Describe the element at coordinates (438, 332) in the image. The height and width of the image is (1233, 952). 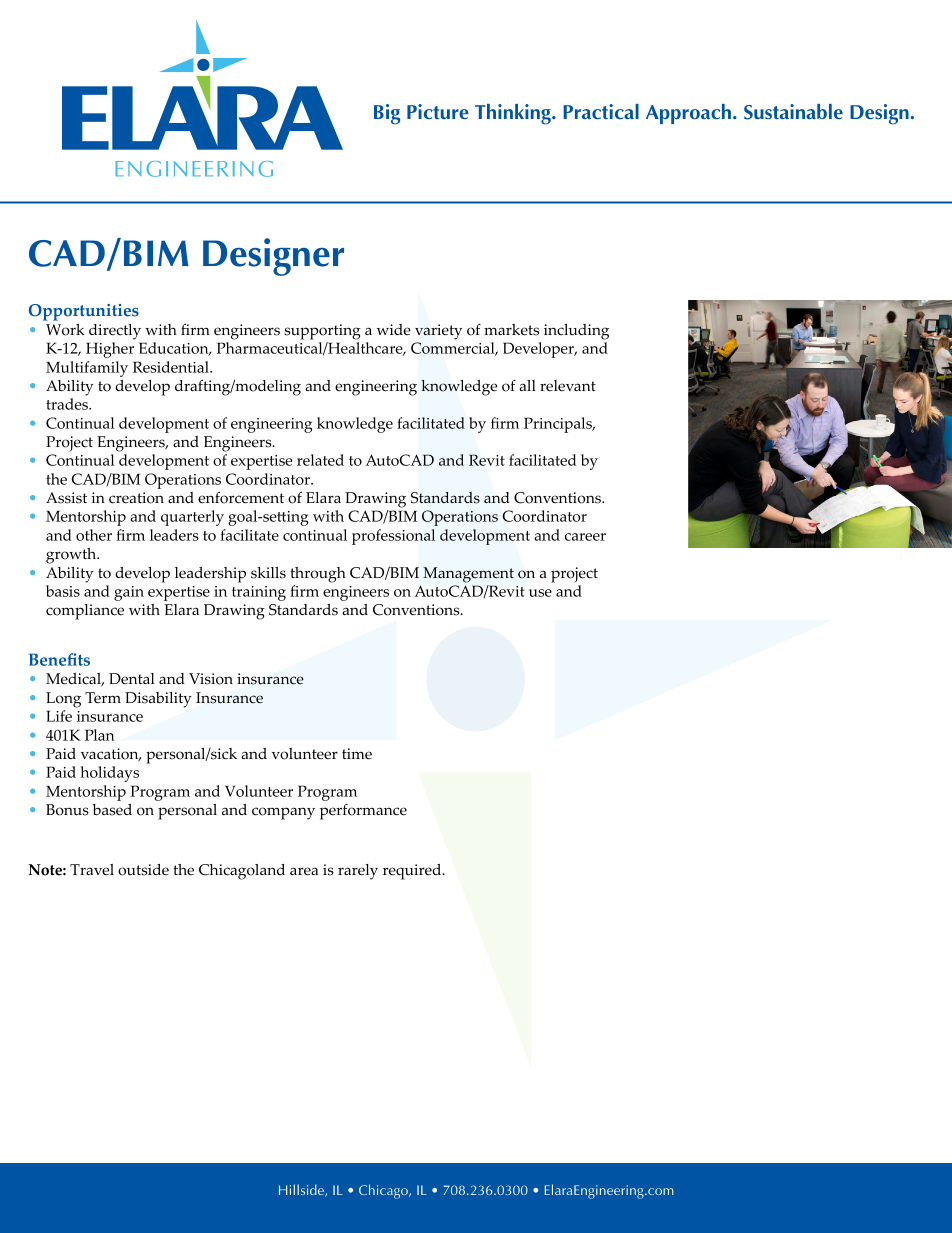
I see `variety` at that location.
